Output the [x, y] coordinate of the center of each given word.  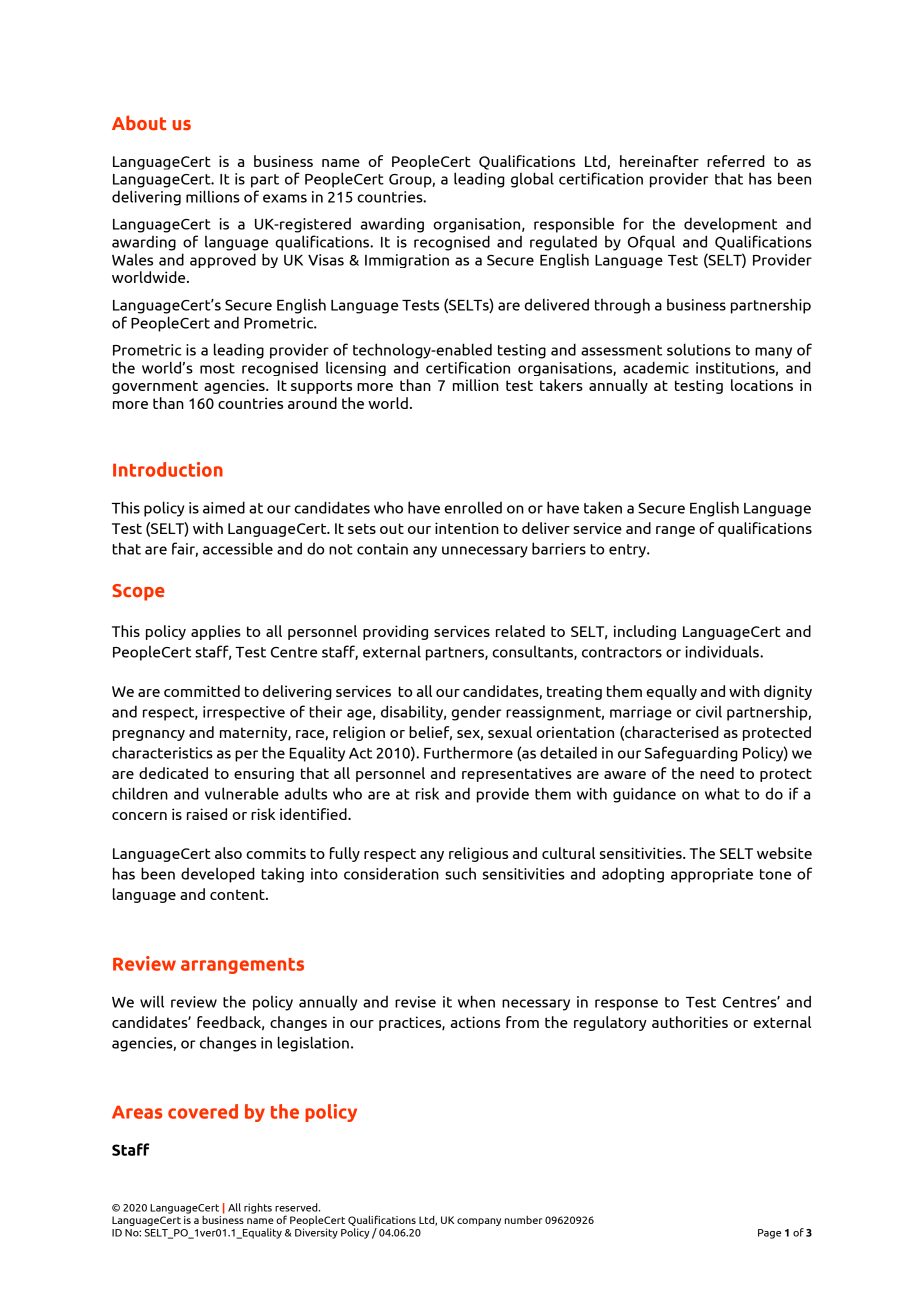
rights [258, 1208]
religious [478, 854]
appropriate [712, 875]
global [532, 180]
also [228, 853]
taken [603, 507]
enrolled [473, 507]
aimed [224, 507]
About [139, 122]
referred [736, 161]
